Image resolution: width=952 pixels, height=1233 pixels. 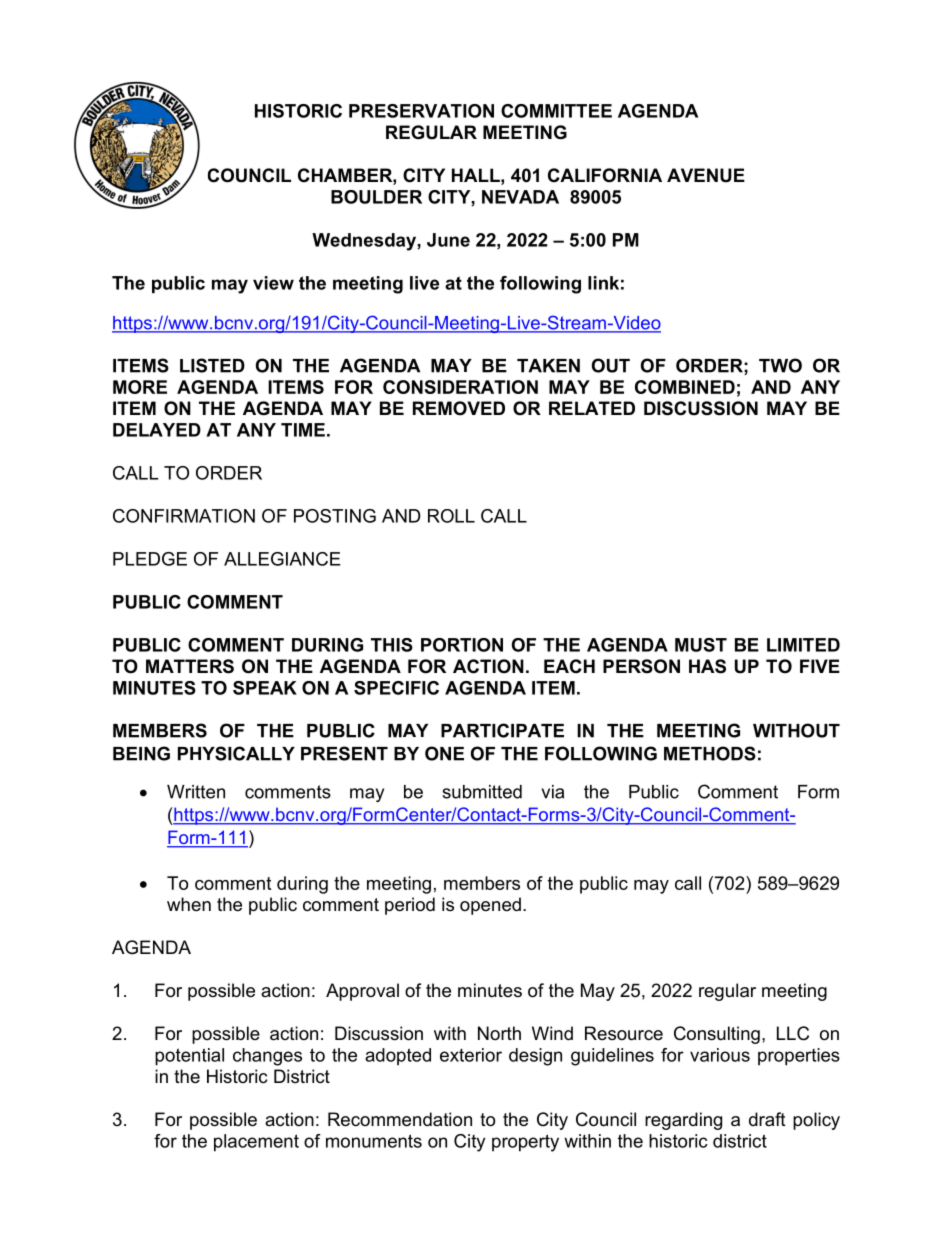 I want to click on Written, so click(x=196, y=792).
